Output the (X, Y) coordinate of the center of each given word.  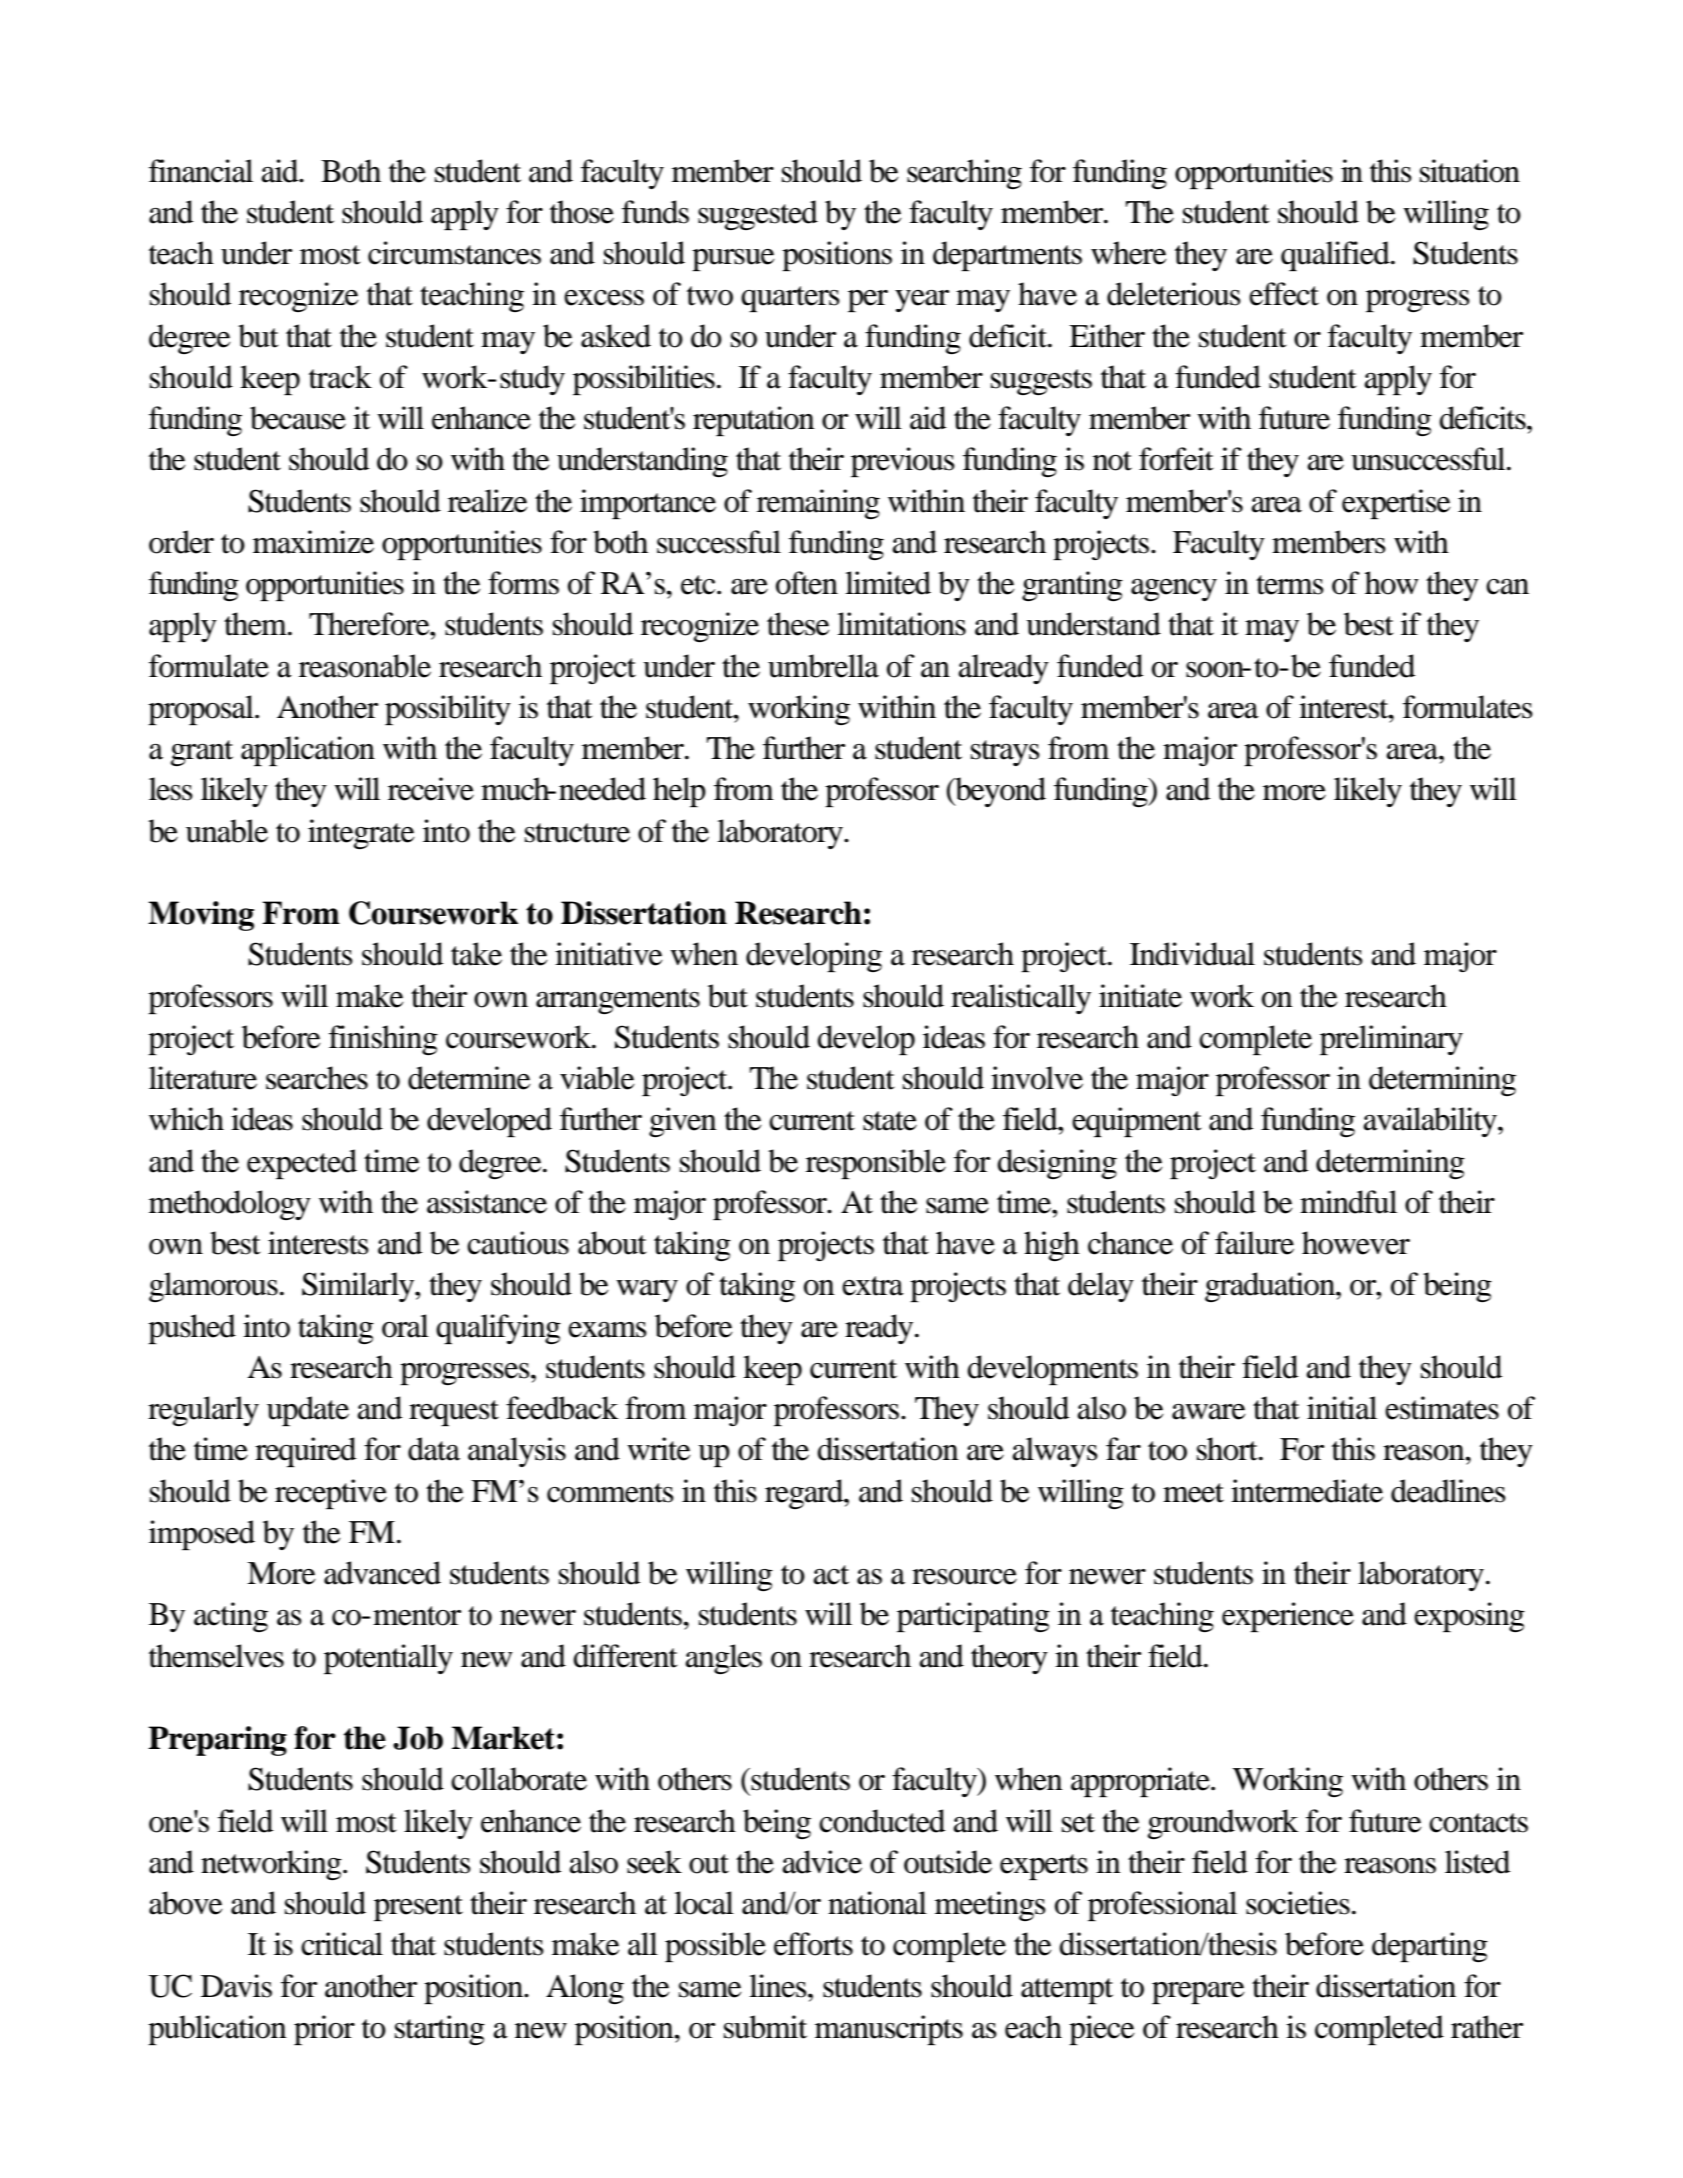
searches (317, 1078)
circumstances (454, 253)
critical (342, 1944)
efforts (813, 1944)
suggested (758, 215)
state (890, 1121)
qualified (1336, 256)
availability (1431, 1122)
